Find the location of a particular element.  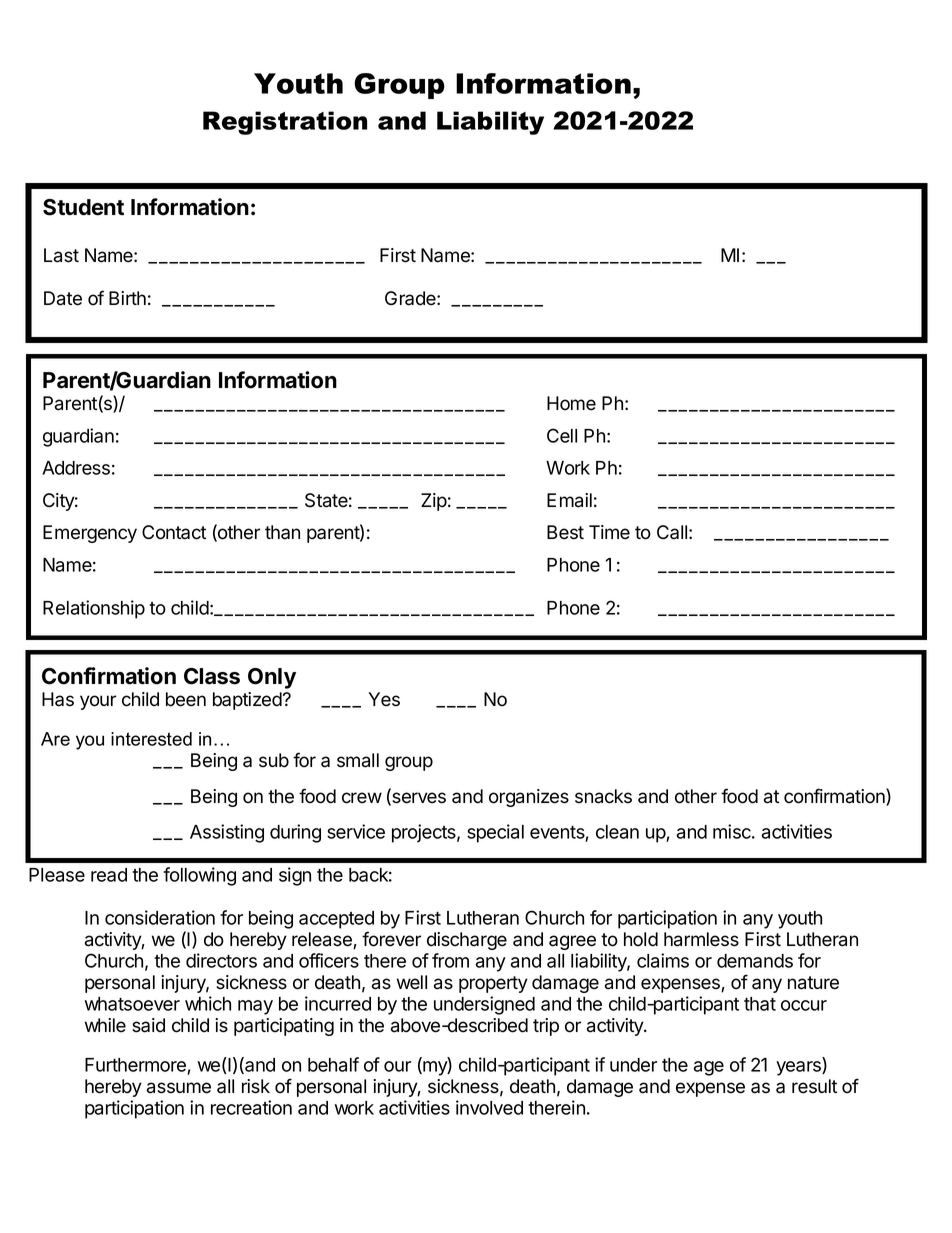

Registration is located at coordinates (285, 123).
